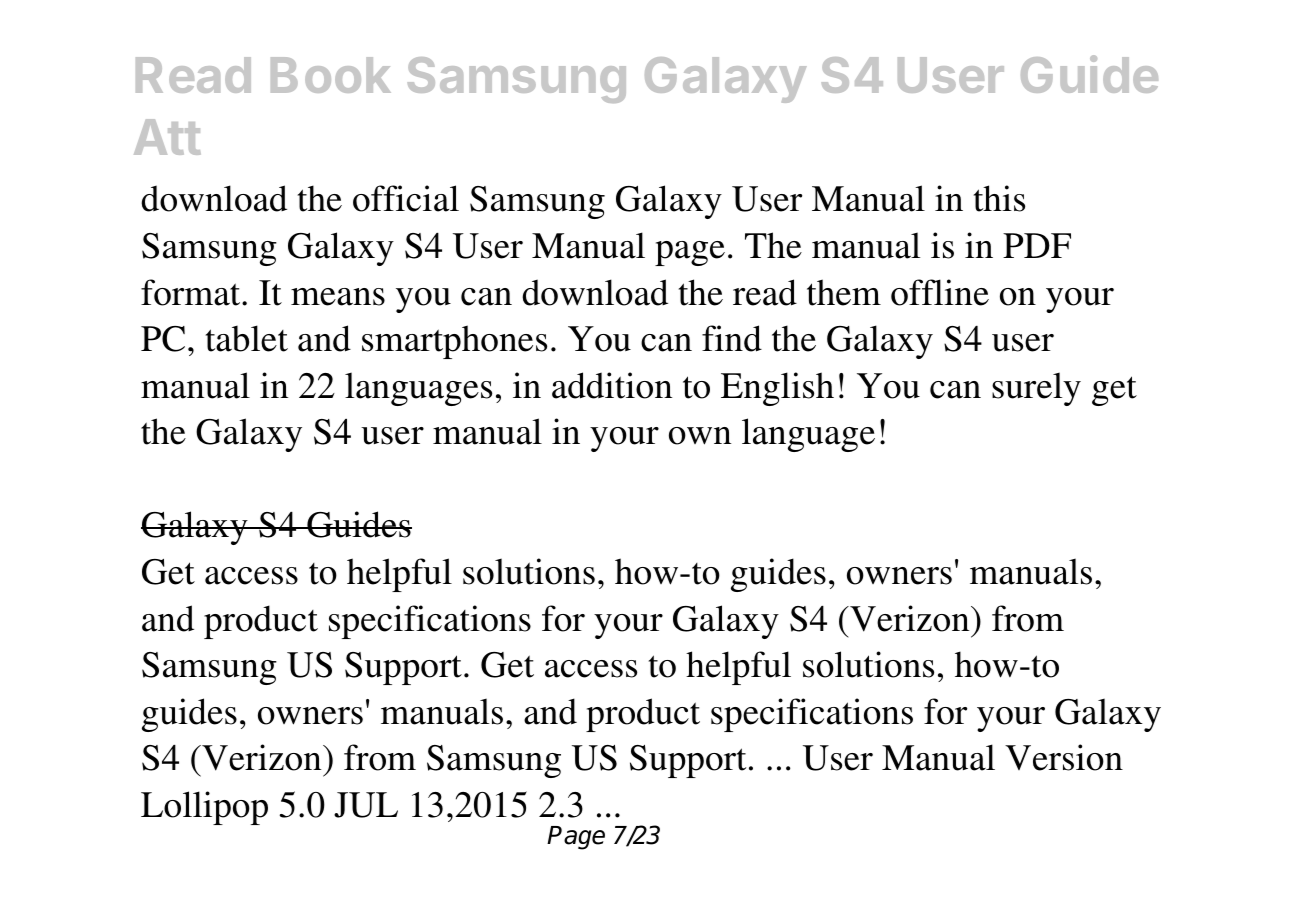 Image resolution: width=1303 pixels, height=924 pixels. What do you see at coordinates (777, 389) in the screenshot?
I see `English` at bounding box center [777, 389].
